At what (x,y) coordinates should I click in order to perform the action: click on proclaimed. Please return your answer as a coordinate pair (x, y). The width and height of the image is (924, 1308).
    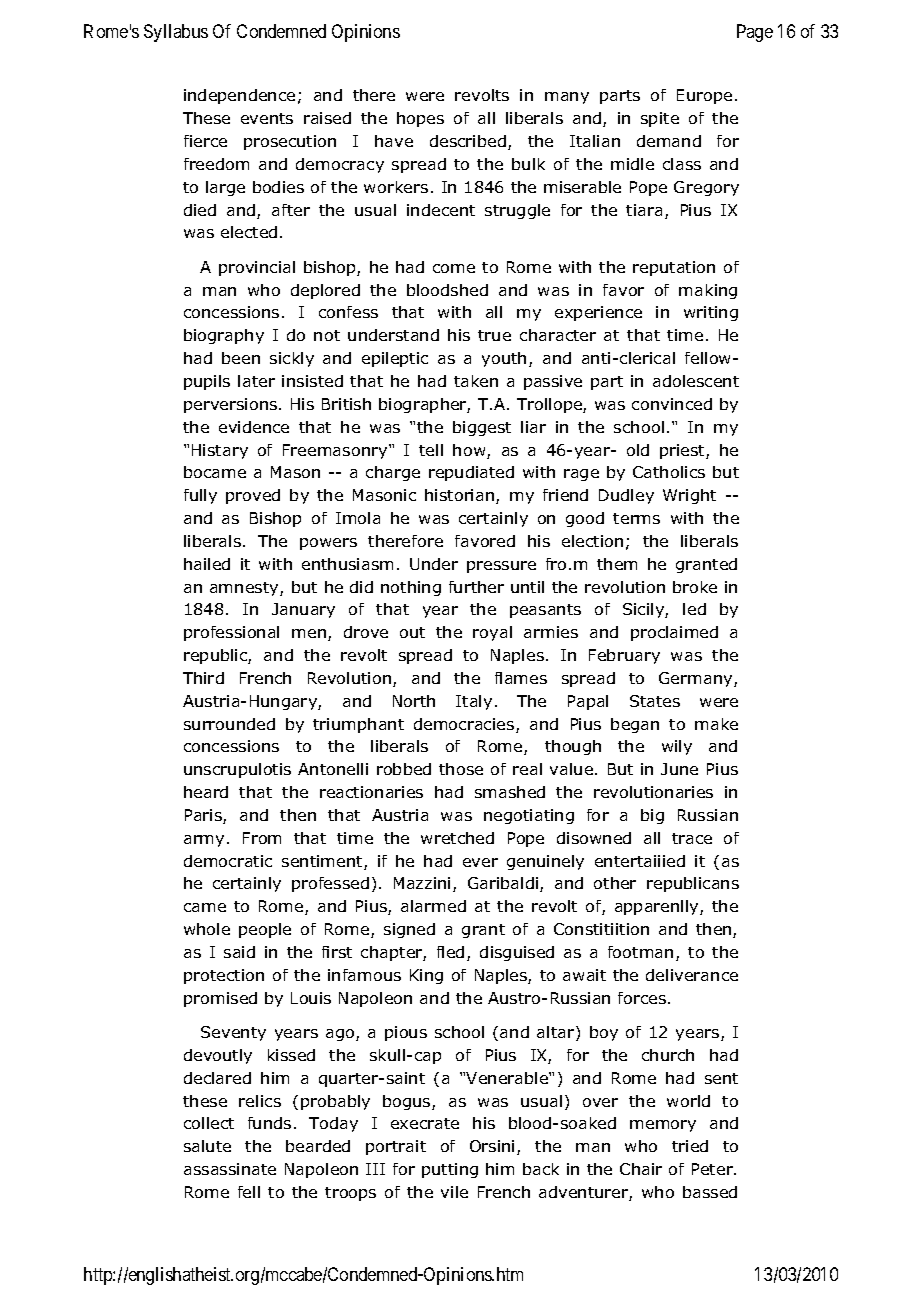
    Looking at the image, I should click on (674, 633).
